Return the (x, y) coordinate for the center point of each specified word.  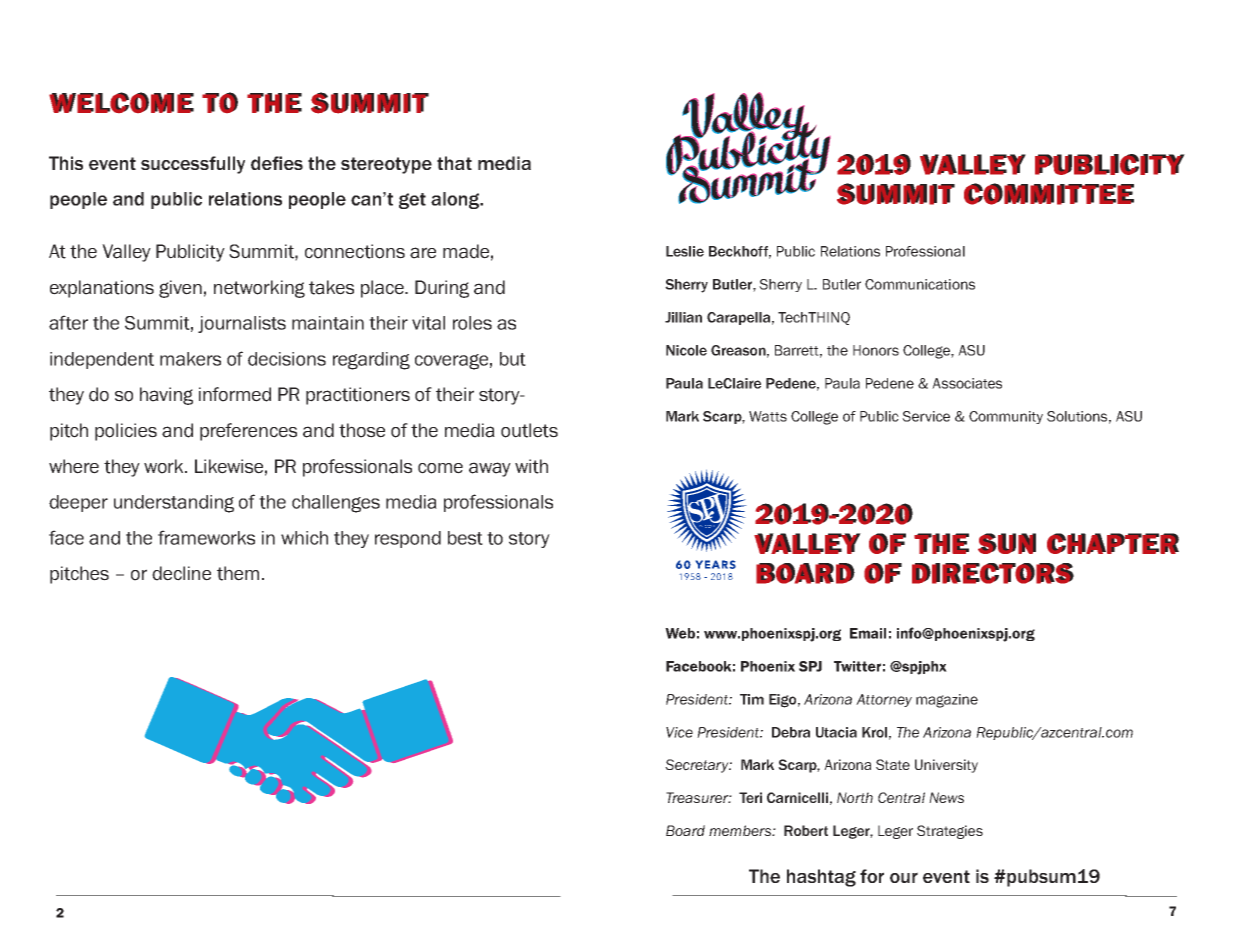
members (741, 830)
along (456, 200)
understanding (174, 504)
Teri (750, 797)
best (465, 538)
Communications (920, 284)
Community (1006, 417)
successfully (193, 165)
